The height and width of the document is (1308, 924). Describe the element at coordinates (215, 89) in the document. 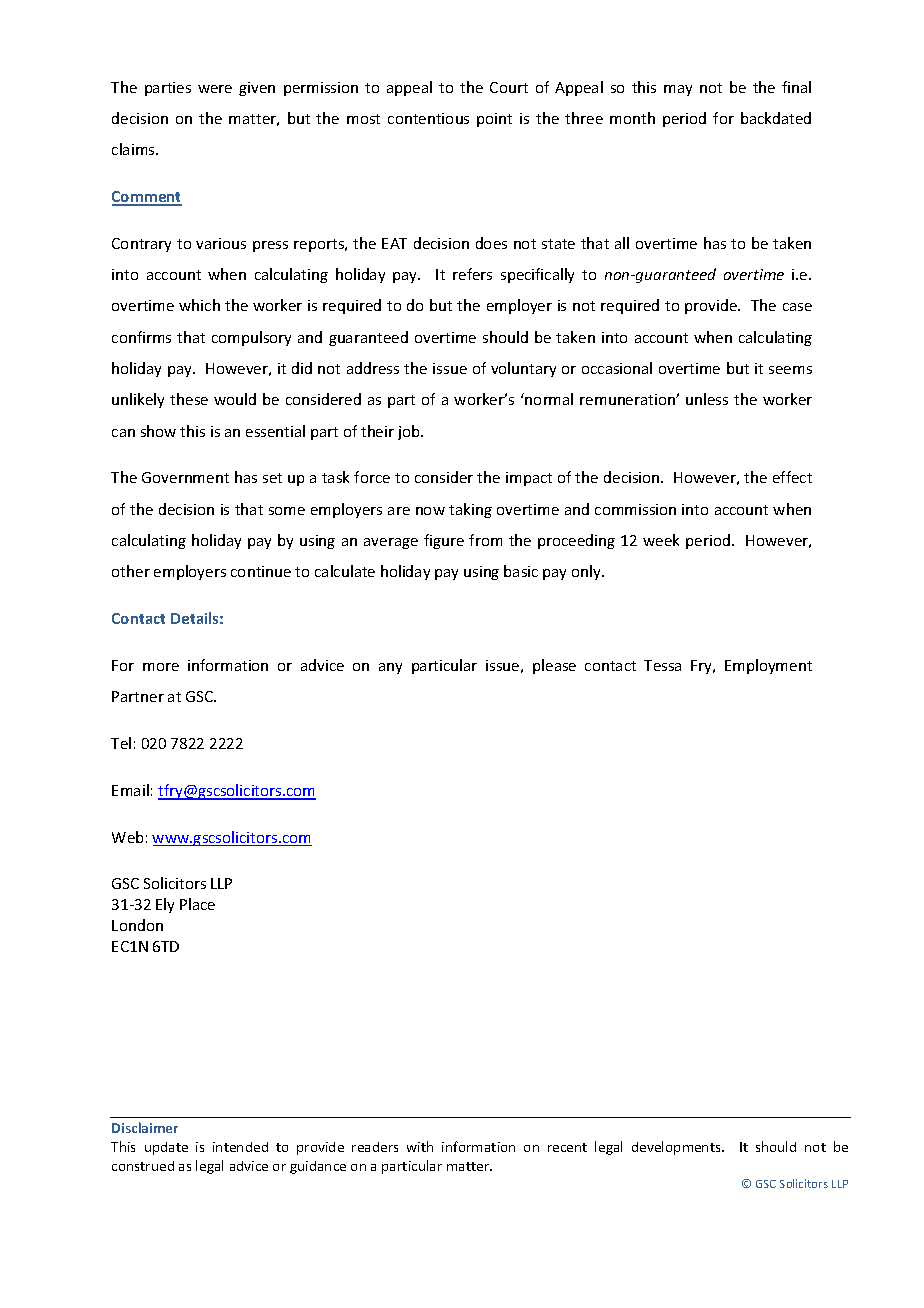

I see `were` at that location.
